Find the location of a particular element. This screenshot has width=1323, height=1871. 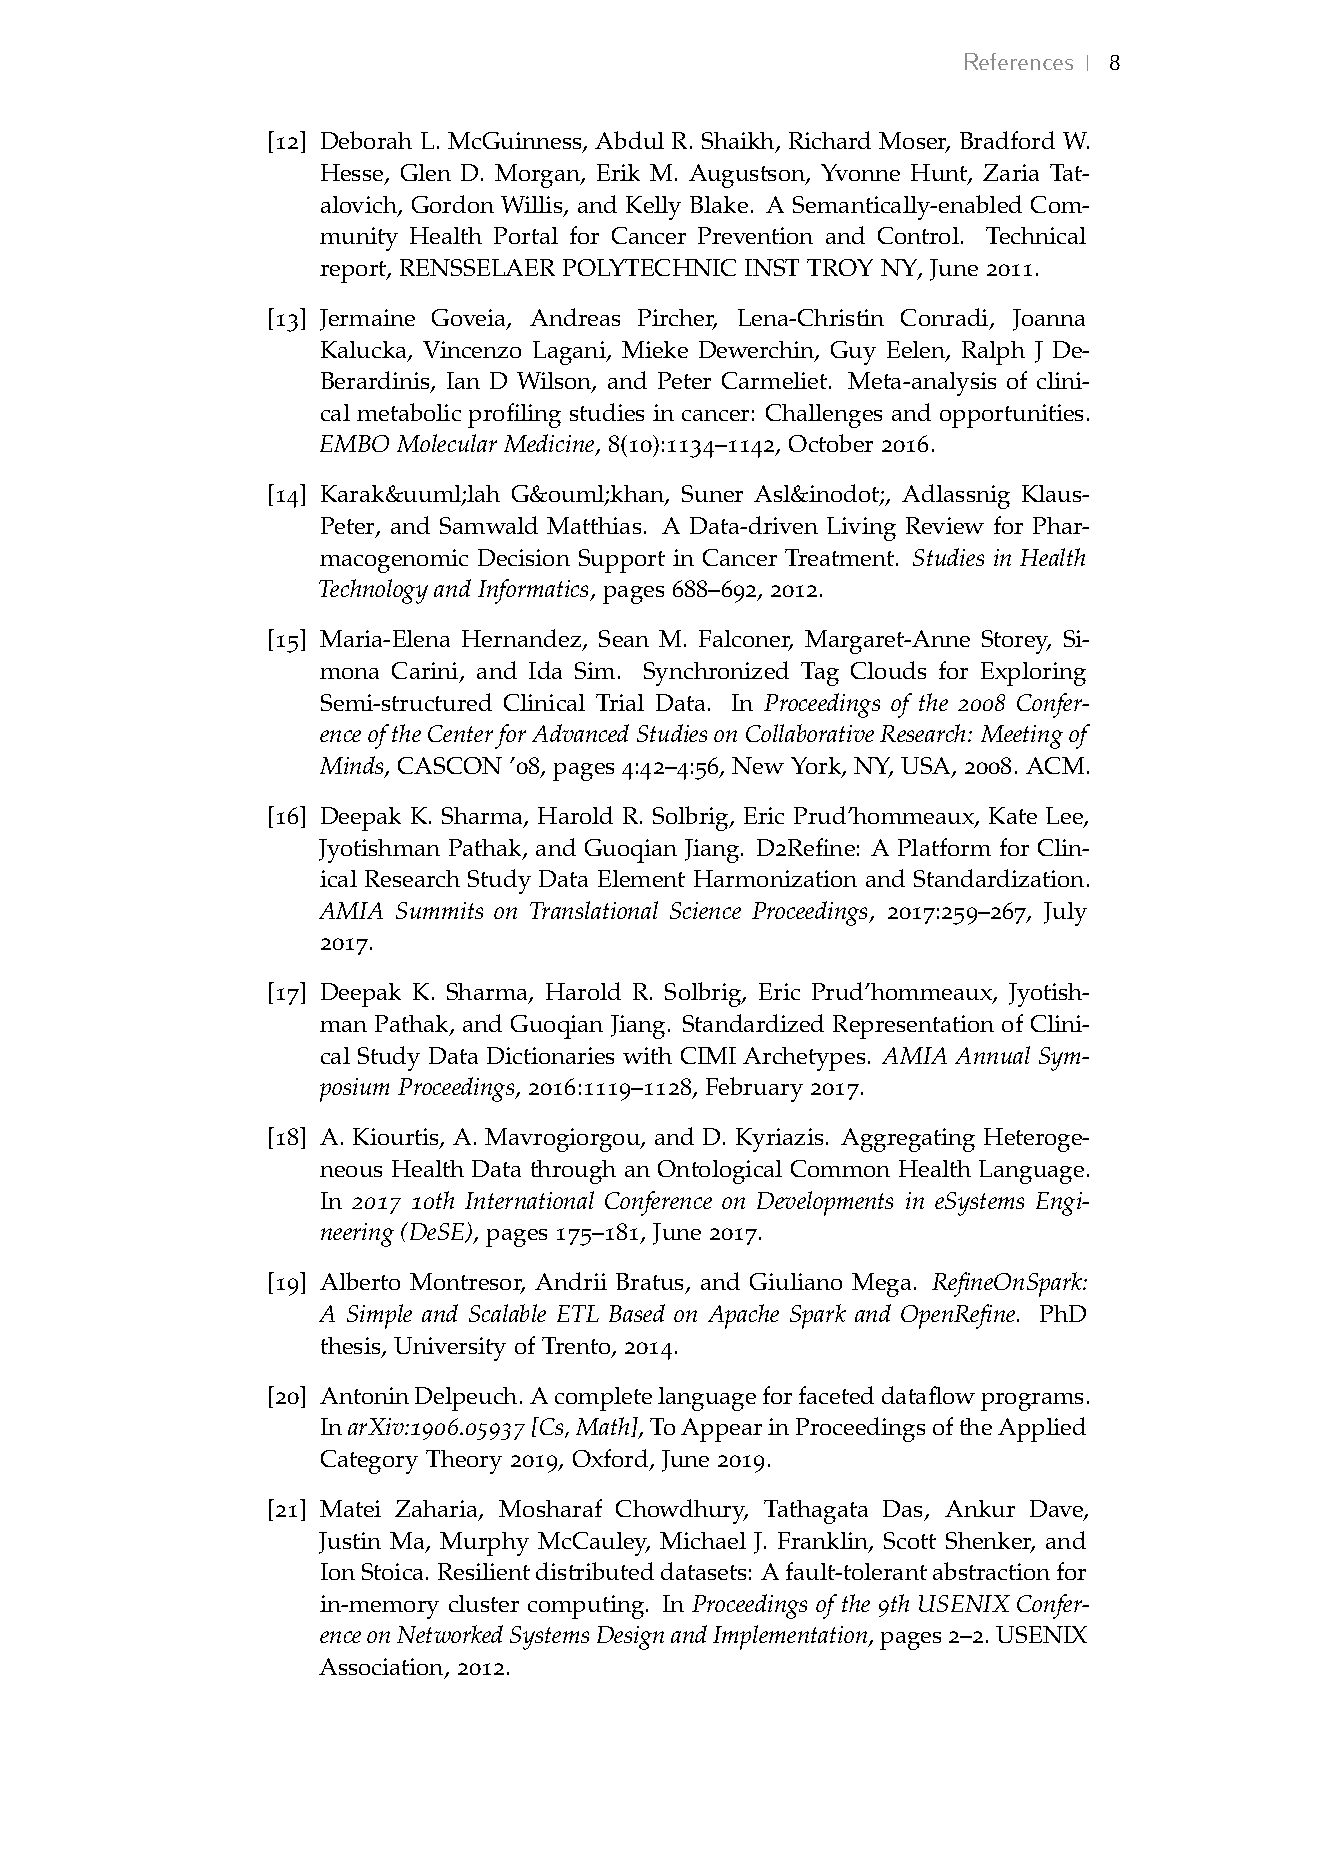

Michael is located at coordinates (703, 1540).
